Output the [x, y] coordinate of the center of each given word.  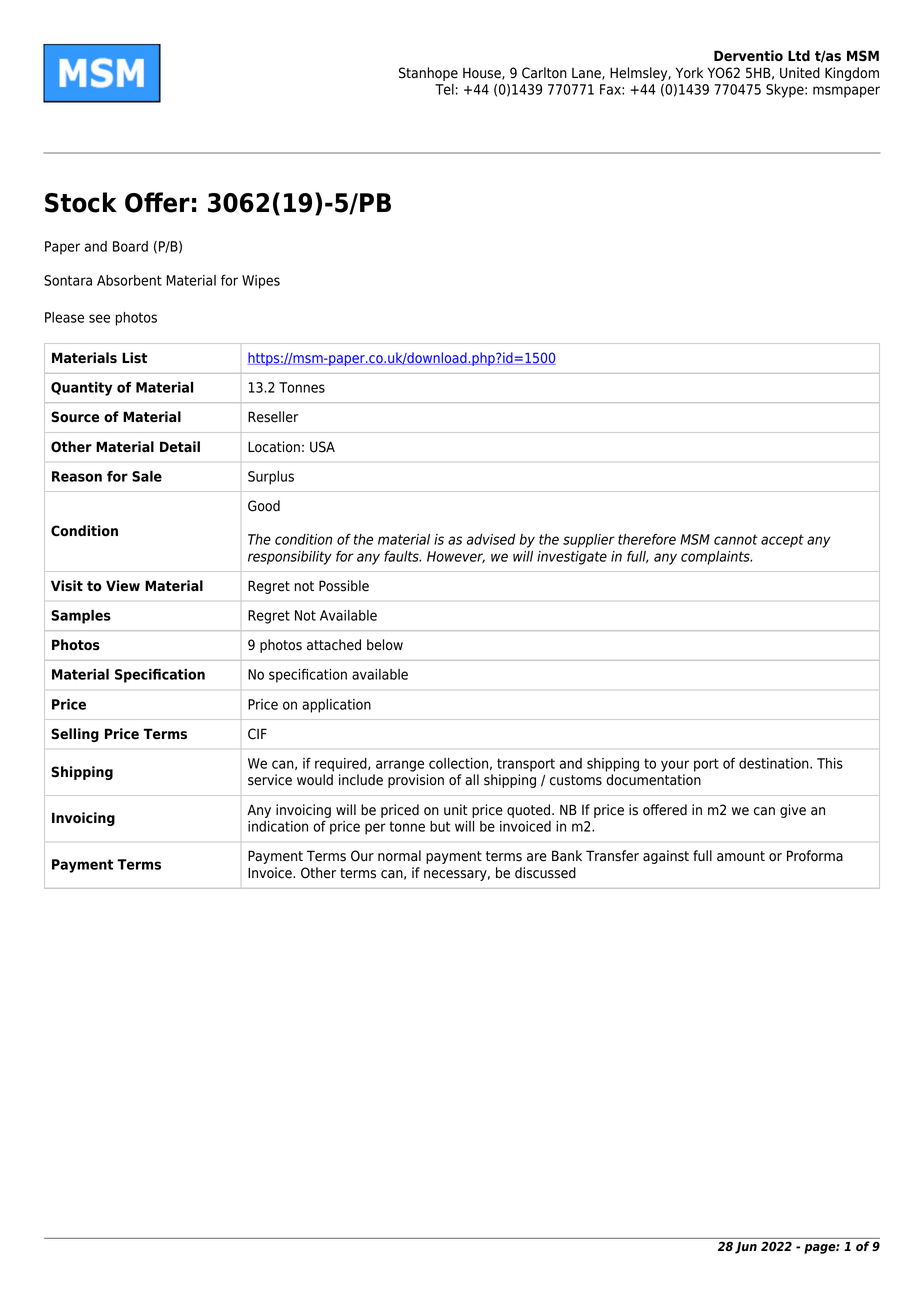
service [270, 780]
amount [741, 856]
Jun [746, 1248]
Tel [444, 89]
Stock [81, 202]
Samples [81, 617]
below [385, 645]
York [689, 73]
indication [278, 826]
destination [775, 763]
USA [322, 447]
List [134, 358]
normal [399, 856]
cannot [736, 539]
